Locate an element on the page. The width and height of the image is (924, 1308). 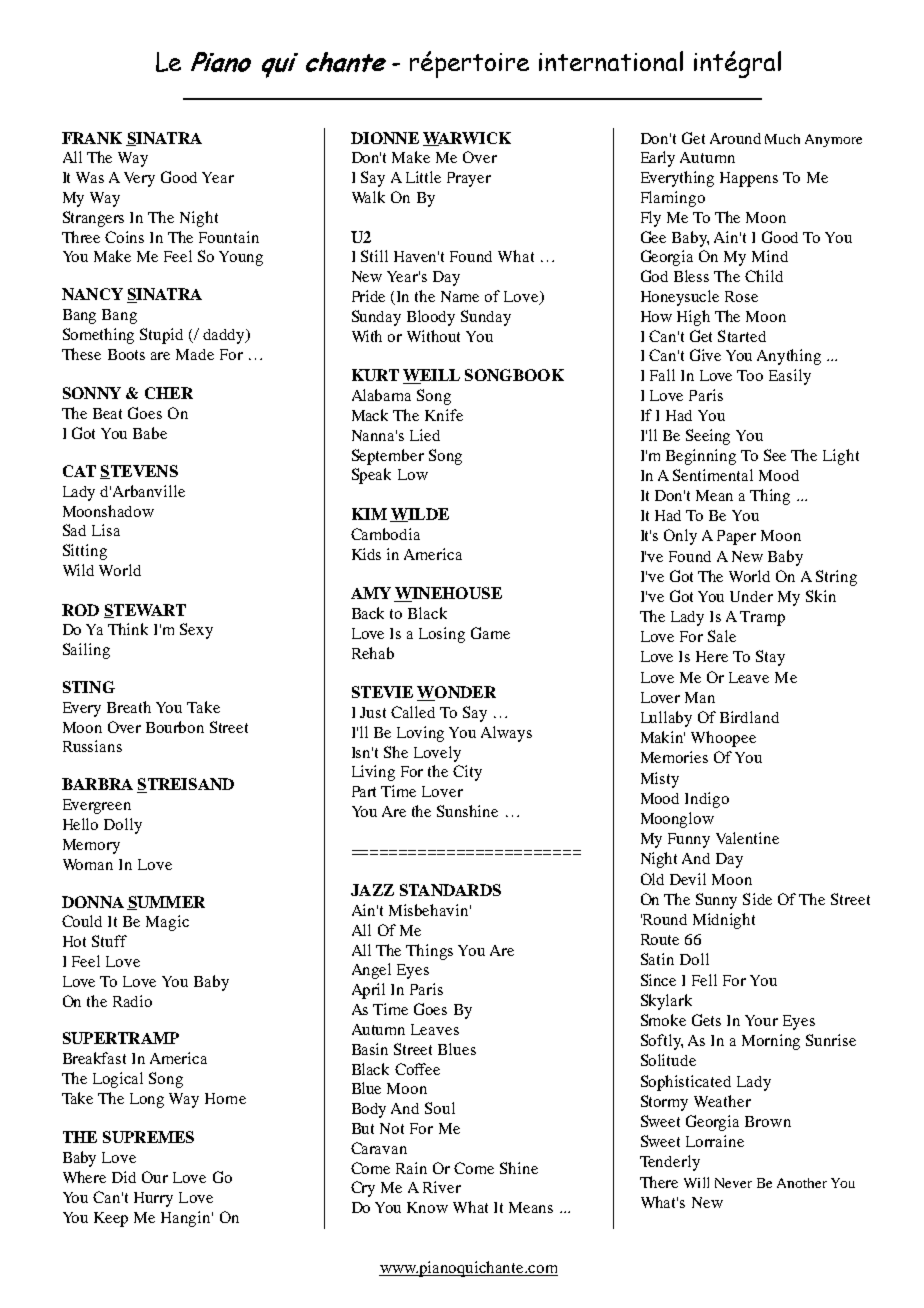
River is located at coordinates (442, 1187).
